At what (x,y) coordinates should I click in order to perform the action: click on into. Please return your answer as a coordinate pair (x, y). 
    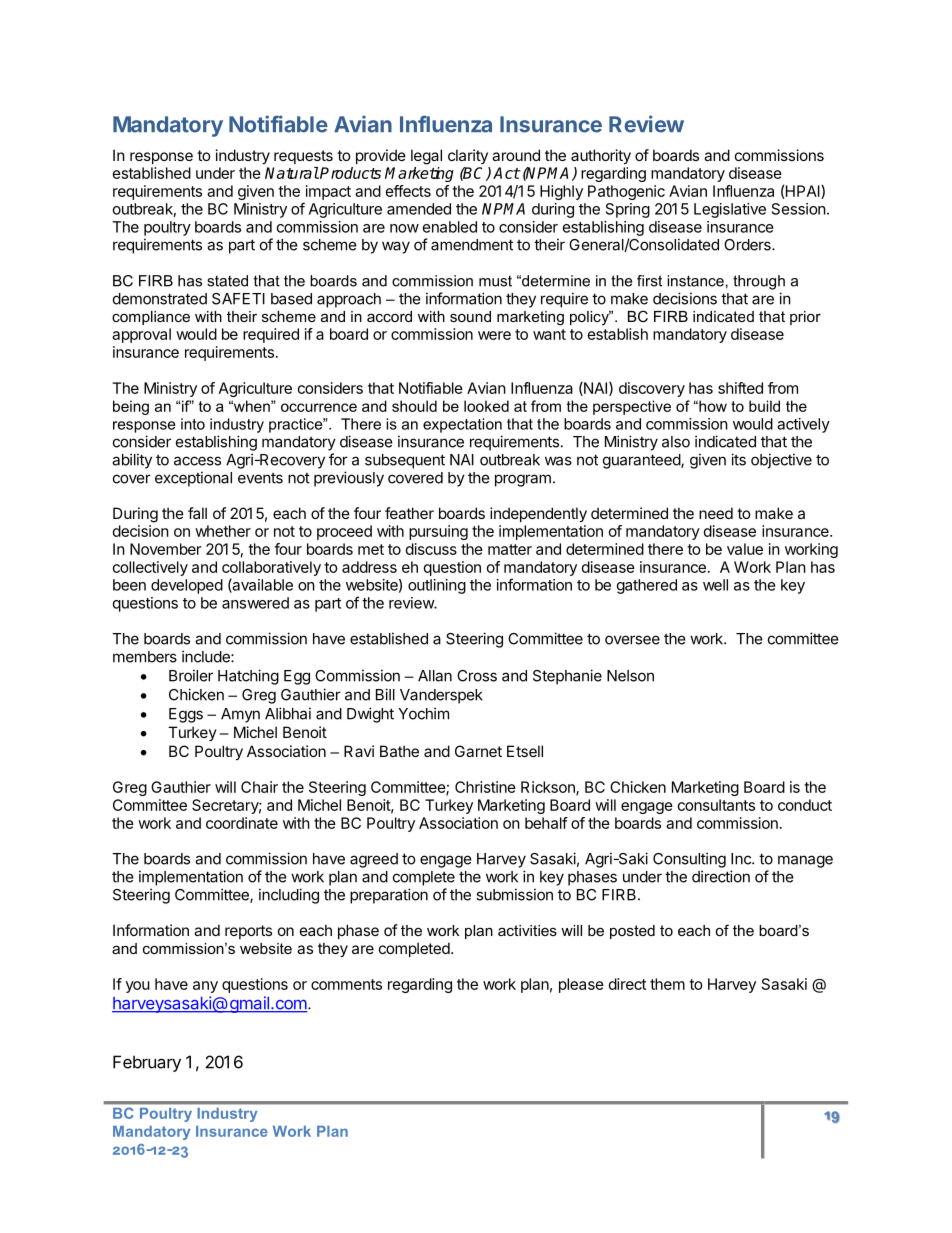
    Looking at the image, I should click on (193, 424).
